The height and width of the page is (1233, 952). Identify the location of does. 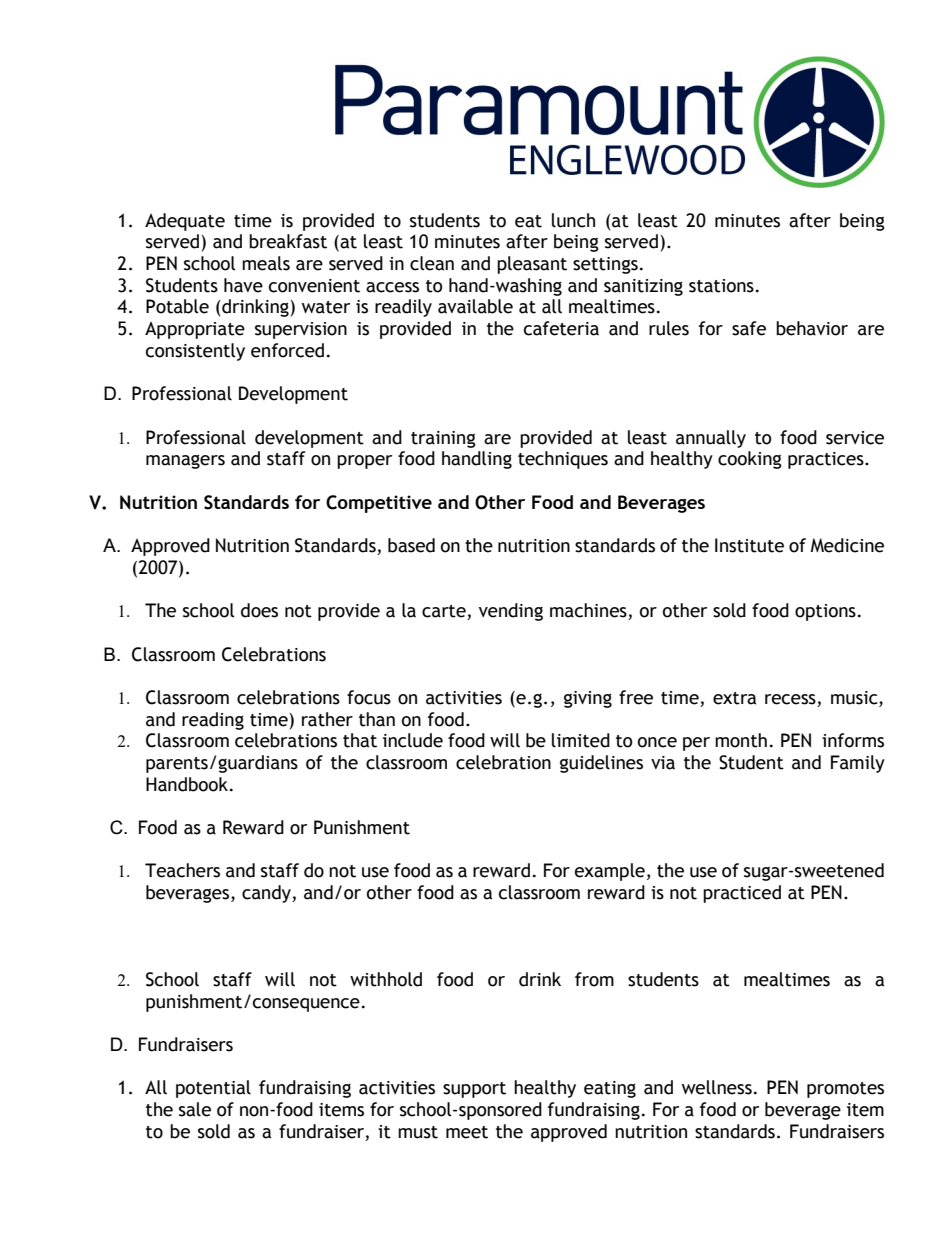
(259, 610).
